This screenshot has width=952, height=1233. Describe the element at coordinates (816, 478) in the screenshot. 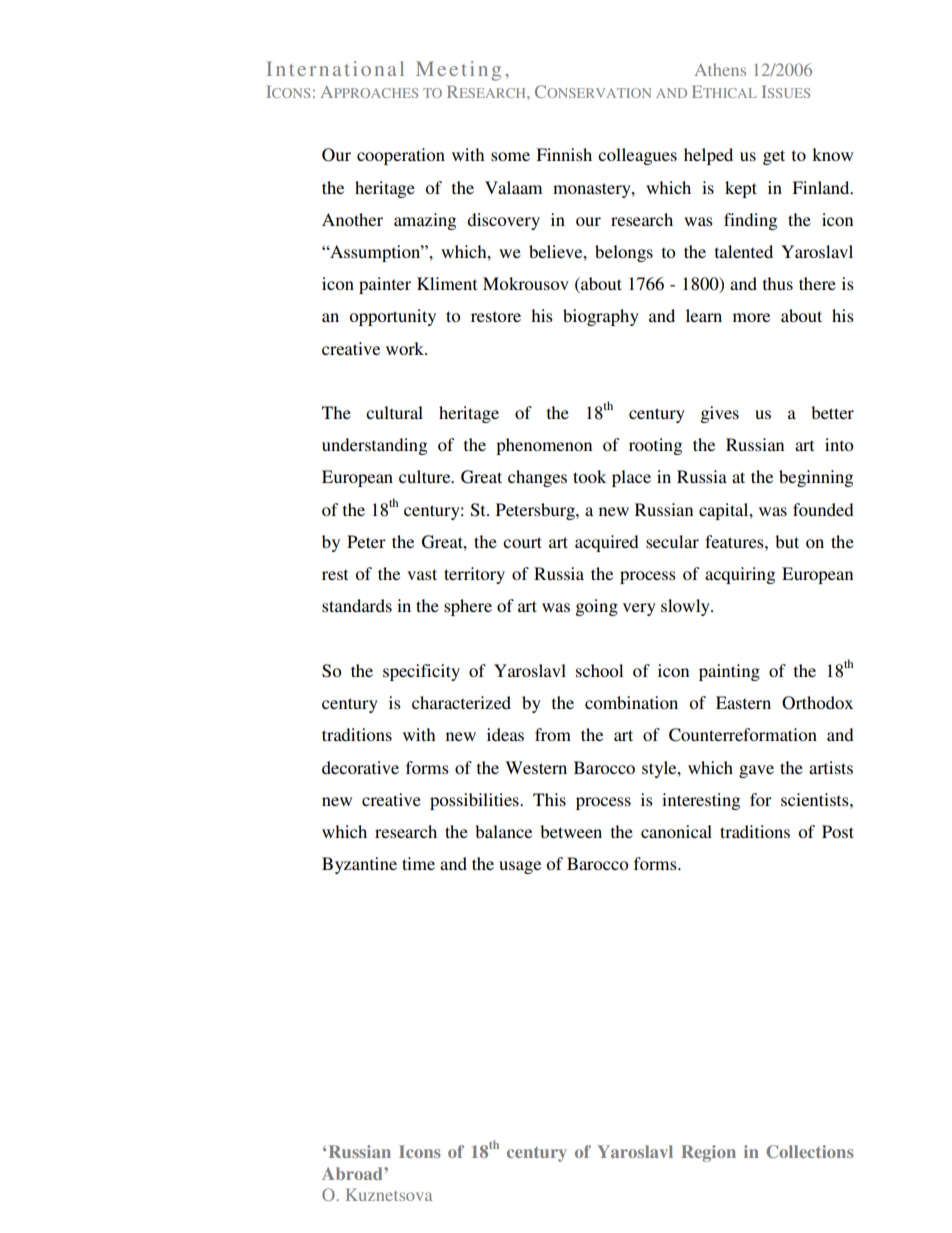

I see `beginning` at that location.
